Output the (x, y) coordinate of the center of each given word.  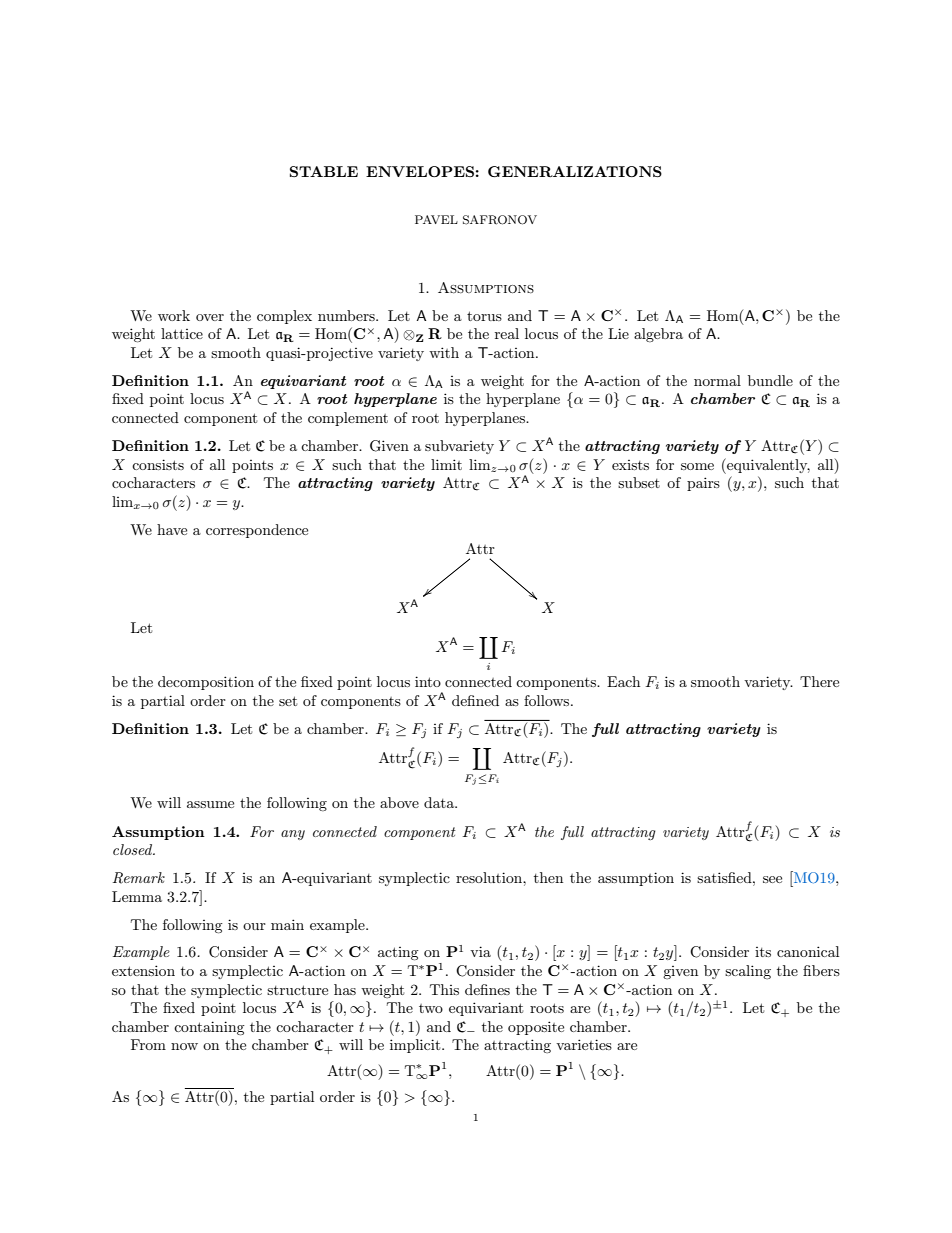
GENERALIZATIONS (575, 171)
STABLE (324, 171)
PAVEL (436, 219)
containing (209, 1028)
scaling (748, 972)
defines (487, 989)
